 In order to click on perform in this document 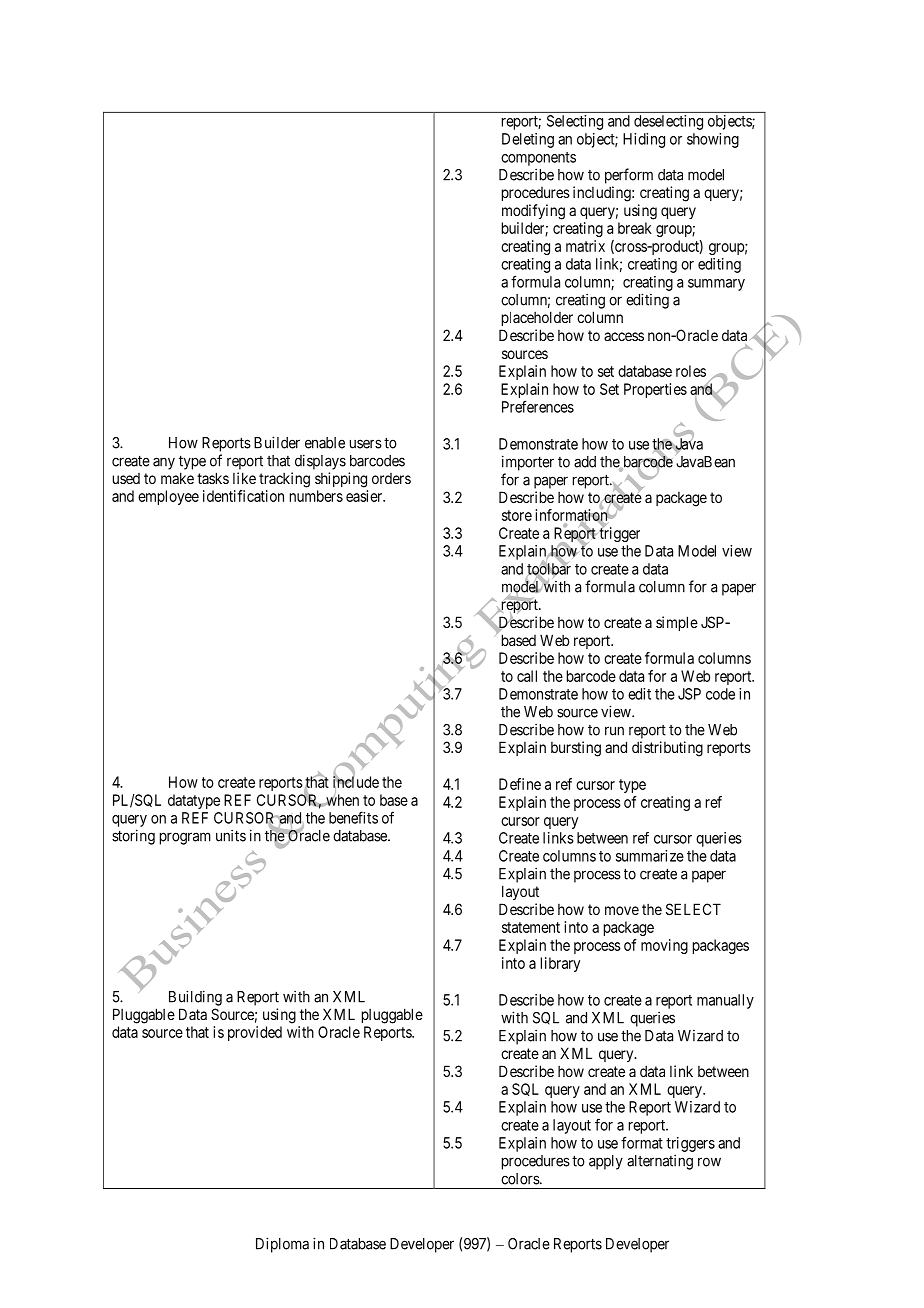, I will do `click(629, 176)`.
